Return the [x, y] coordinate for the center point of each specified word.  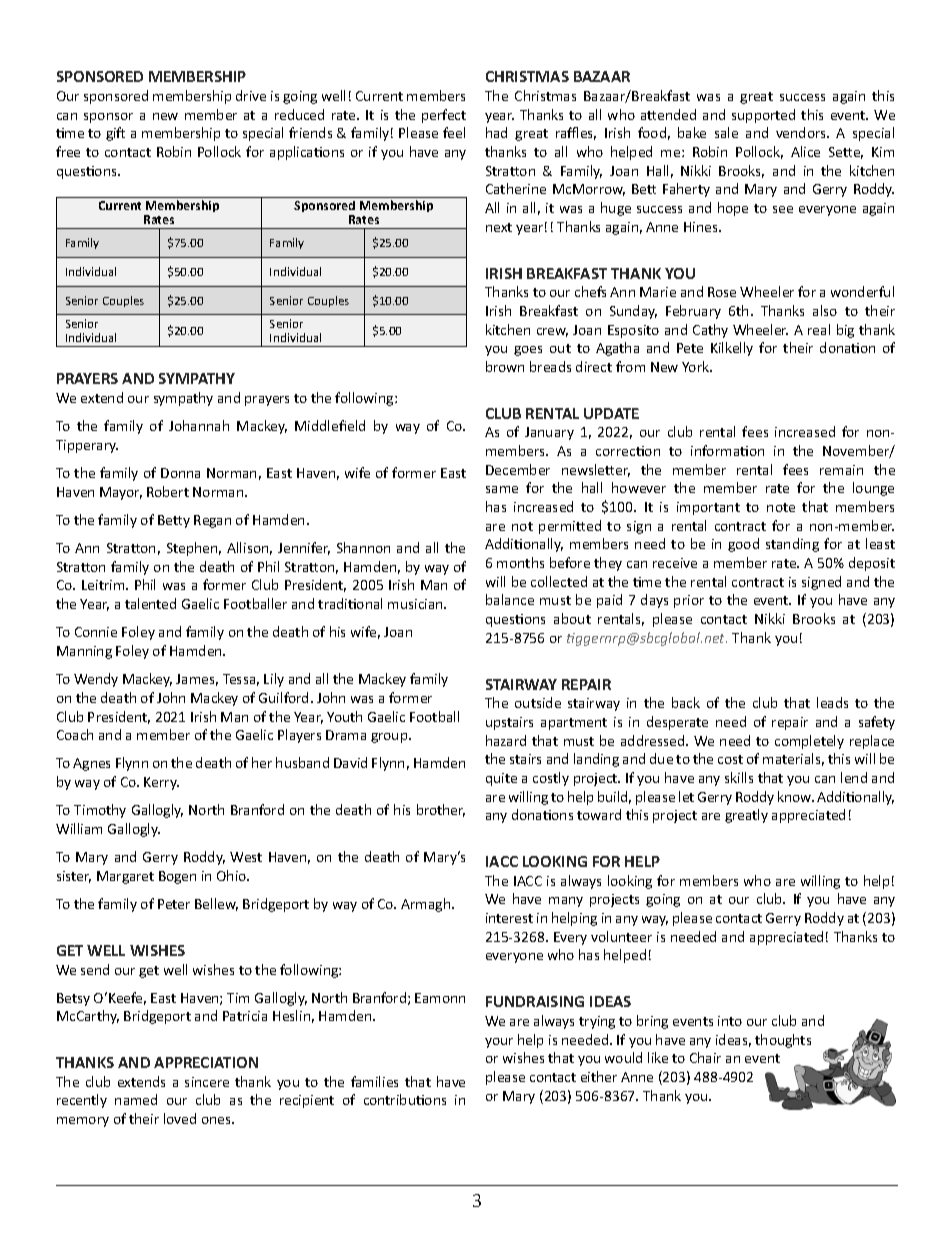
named [136, 1099]
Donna [180, 473]
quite [501, 779]
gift [115, 134]
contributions [405, 1099]
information [727, 450]
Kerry [161, 783]
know [796, 796]
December [518, 469]
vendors [802, 132]
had [496, 132]
